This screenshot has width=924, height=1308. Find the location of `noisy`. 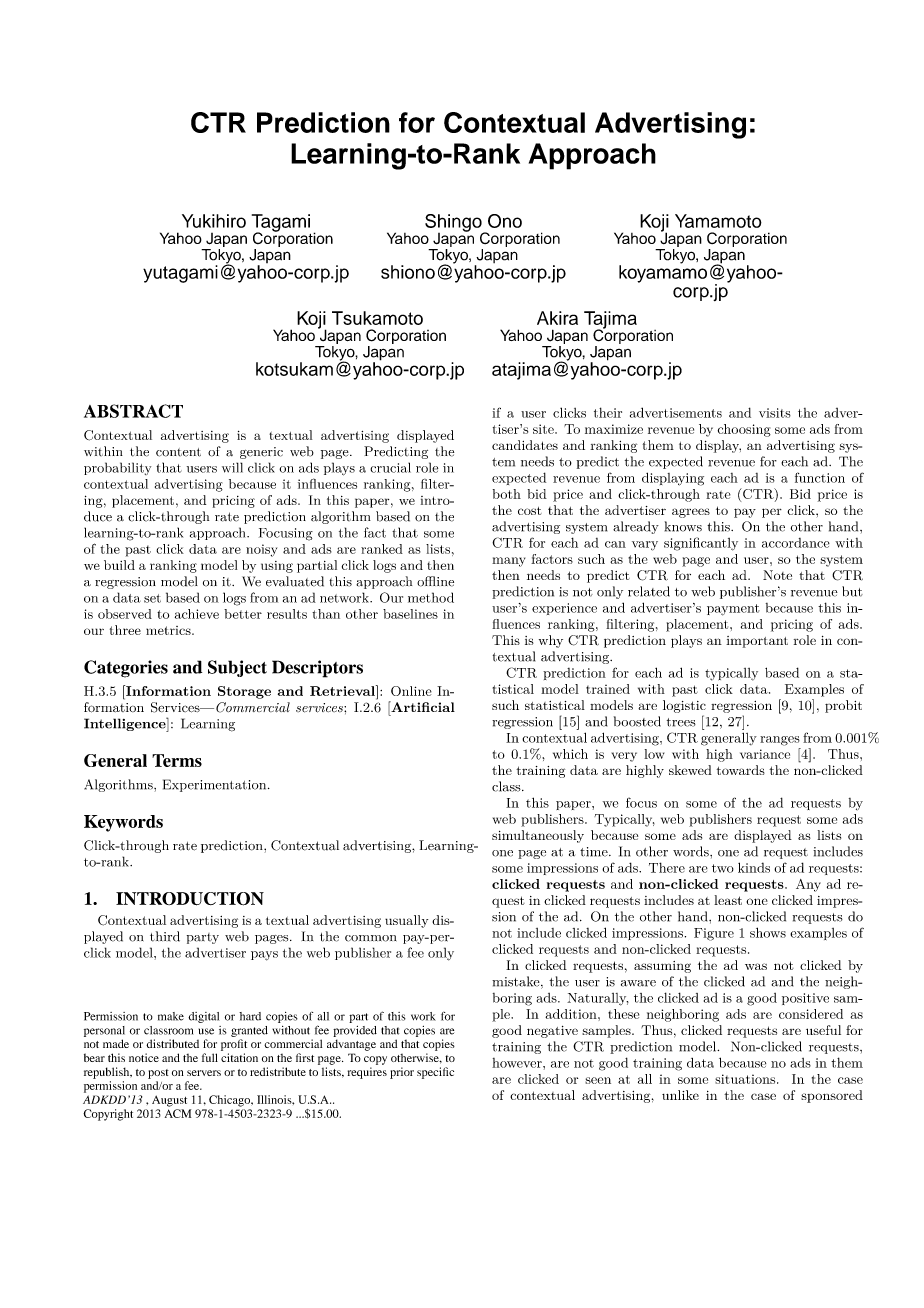

noisy is located at coordinates (261, 550).
